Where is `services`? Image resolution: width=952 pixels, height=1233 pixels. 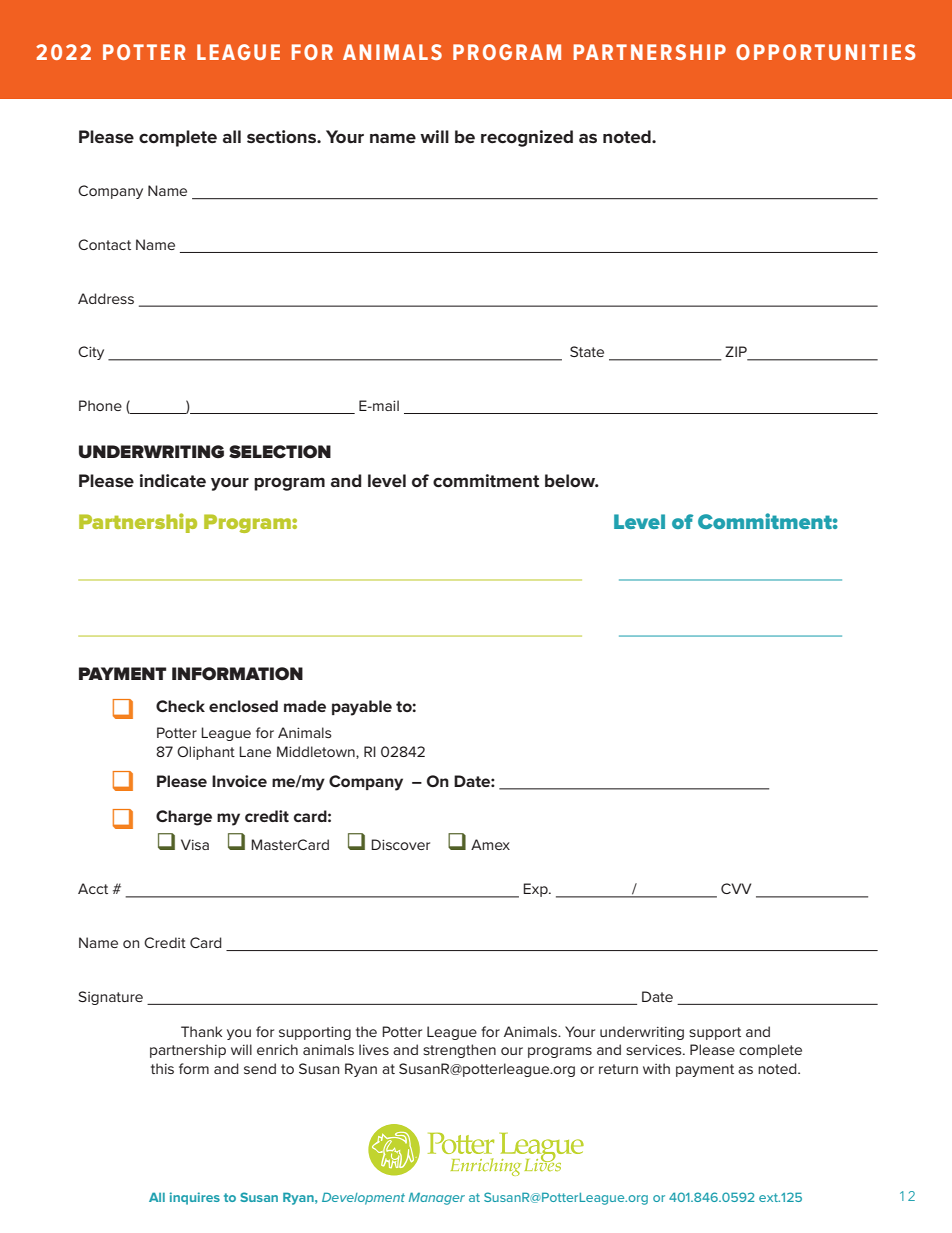 services is located at coordinates (655, 1049).
